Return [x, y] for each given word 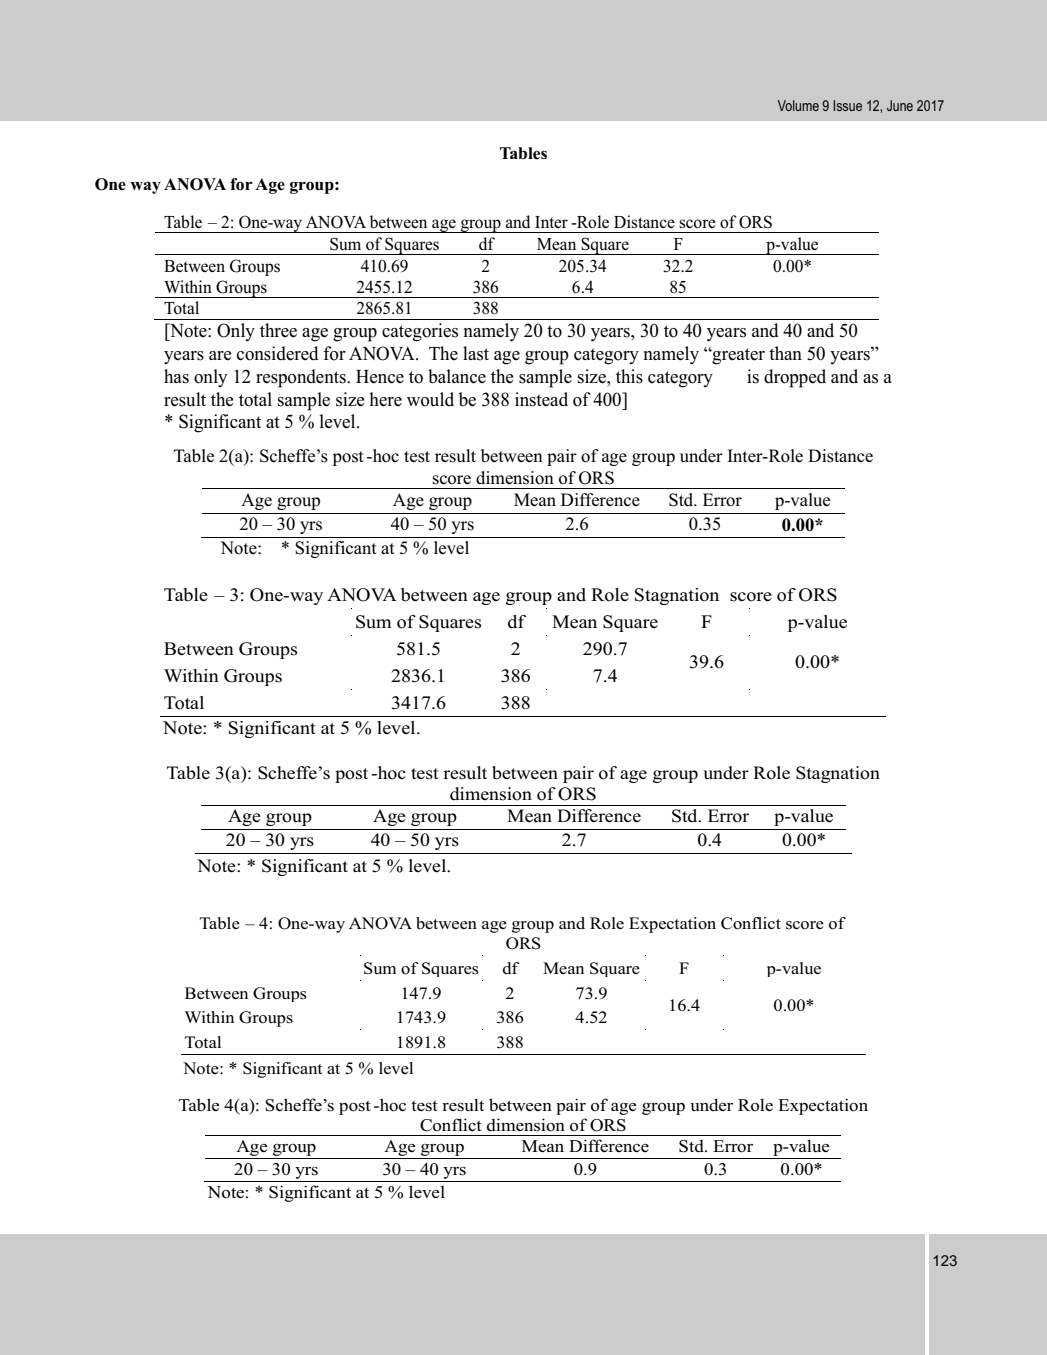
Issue [847, 105]
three [278, 330]
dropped [795, 378]
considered [277, 353]
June [900, 105]
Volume [798, 105]
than [785, 353]
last [476, 353]
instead [541, 399]
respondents [302, 378]
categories [420, 332]
